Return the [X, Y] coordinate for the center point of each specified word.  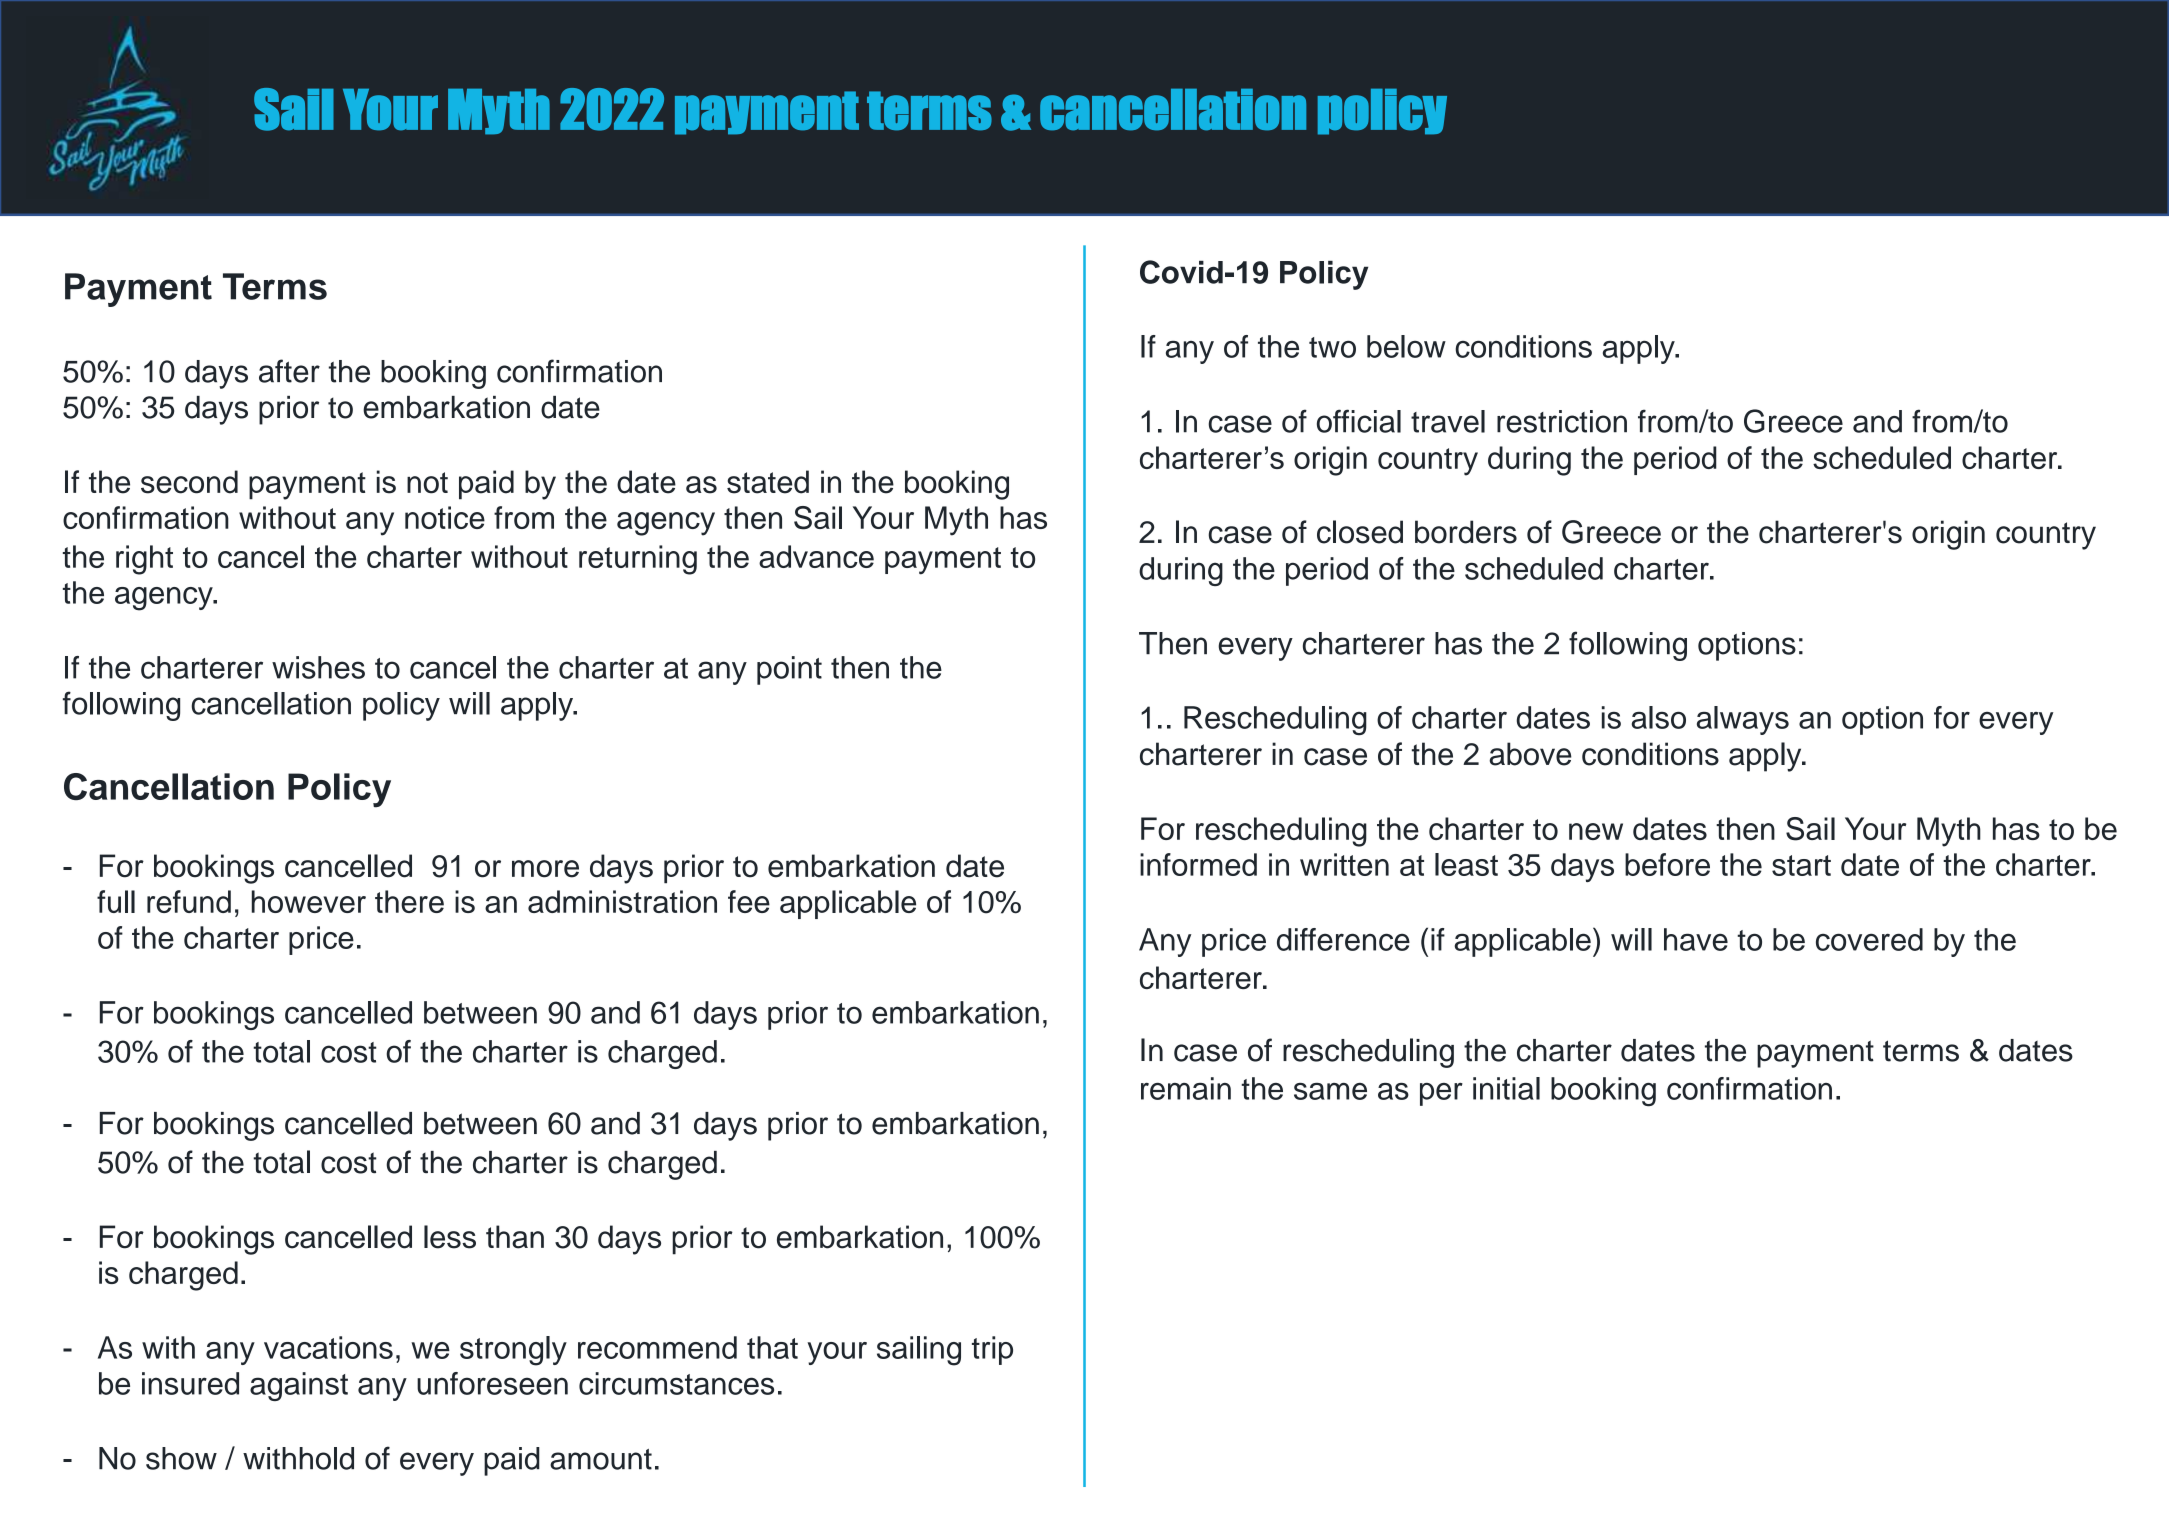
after [289, 371]
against [299, 1386]
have [1696, 939]
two [1332, 347]
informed [1198, 864]
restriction [1562, 421]
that [772, 1347]
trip [992, 1350]
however [309, 901]
